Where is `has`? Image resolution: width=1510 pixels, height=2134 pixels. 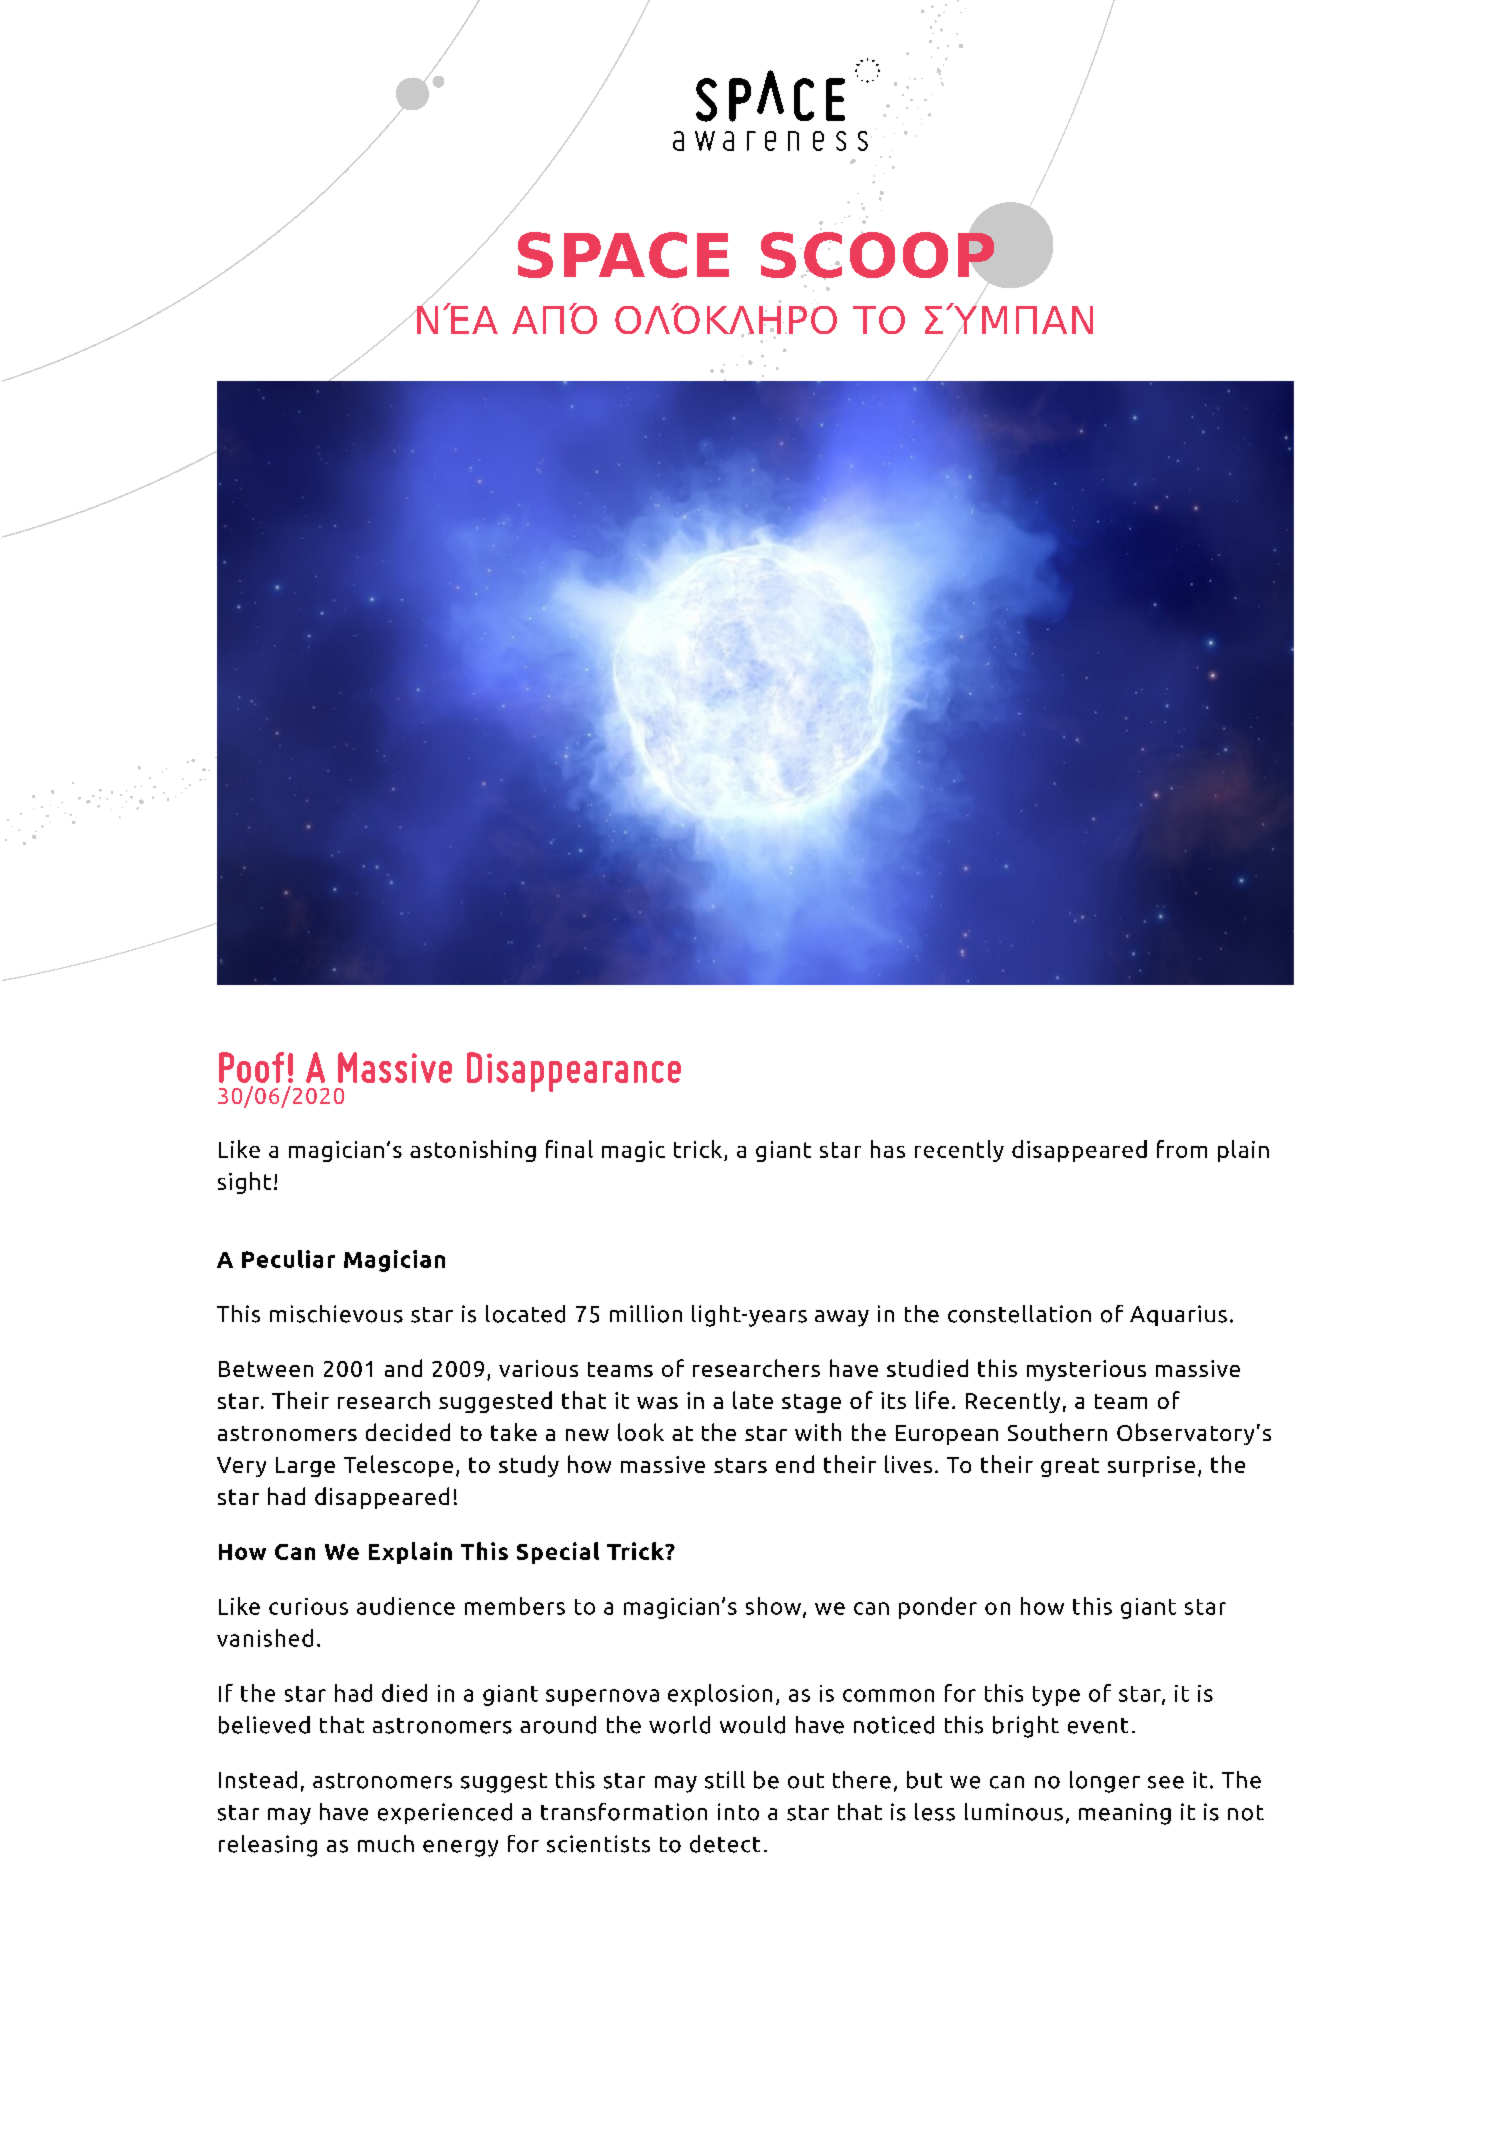
has is located at coordinates (888, 1149).
